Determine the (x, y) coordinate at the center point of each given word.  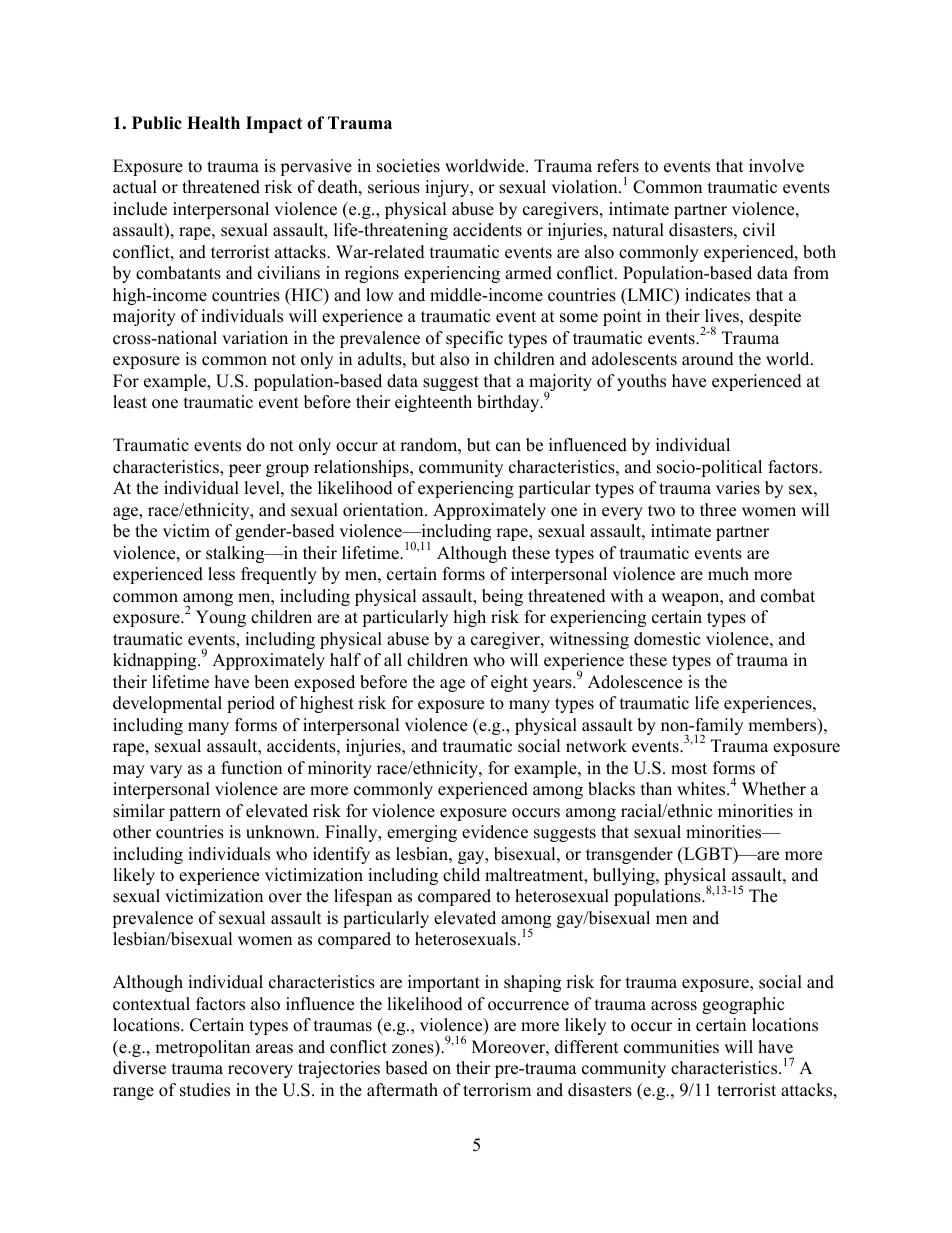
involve (776, 166)
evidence (495, 832)
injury (448, 188)
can (508, 447)
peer (245, 470)
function (251, 768)
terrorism (497, 1090)
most (689, 769)
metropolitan (202, 1048)
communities (671, 1047)
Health (213, 123)
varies (738, 488)
